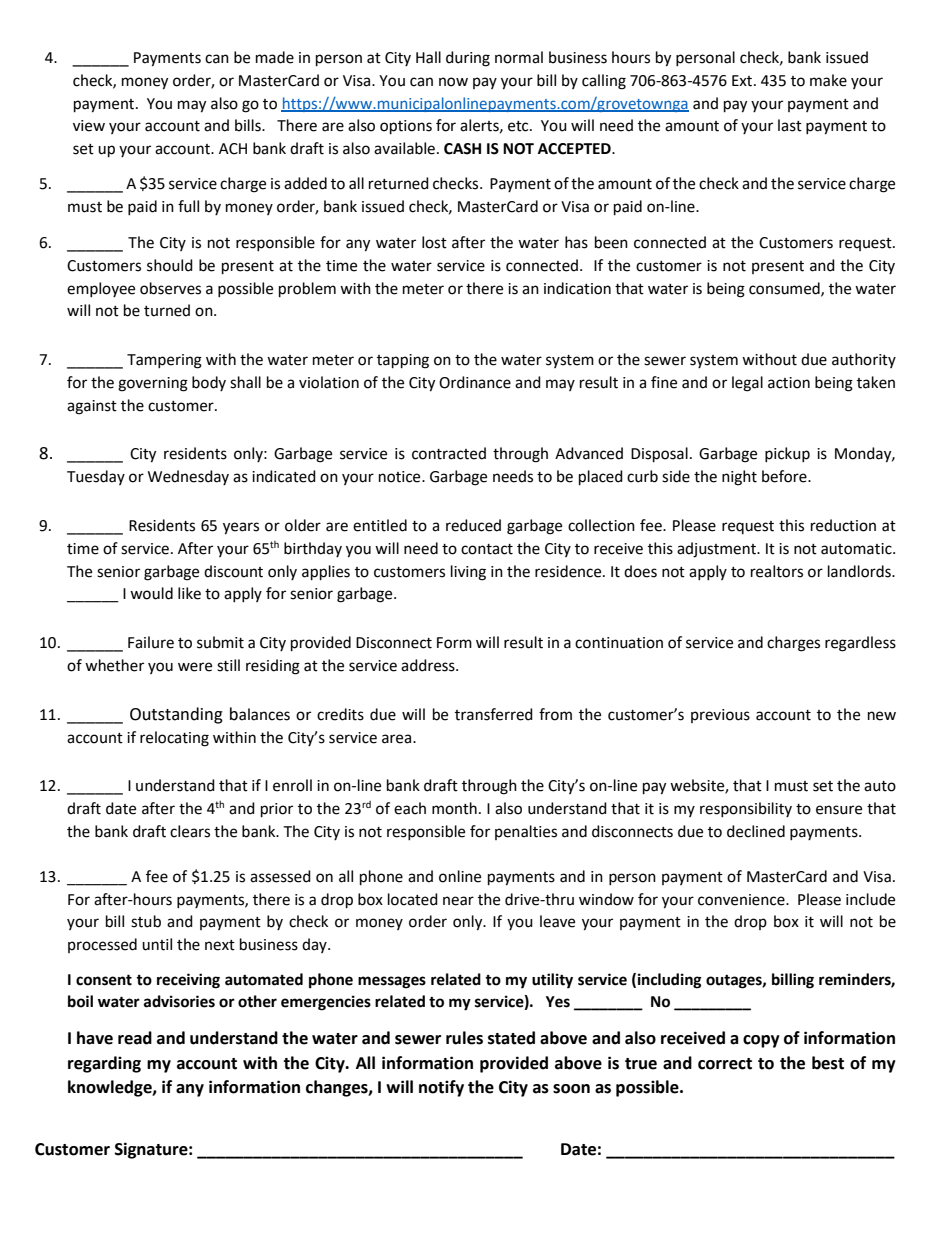 The height and width of the screenshot is (1233, 952). Describe the element at coordinates (475, 382) in the screenshot. I see `Ordinance` at that location.
